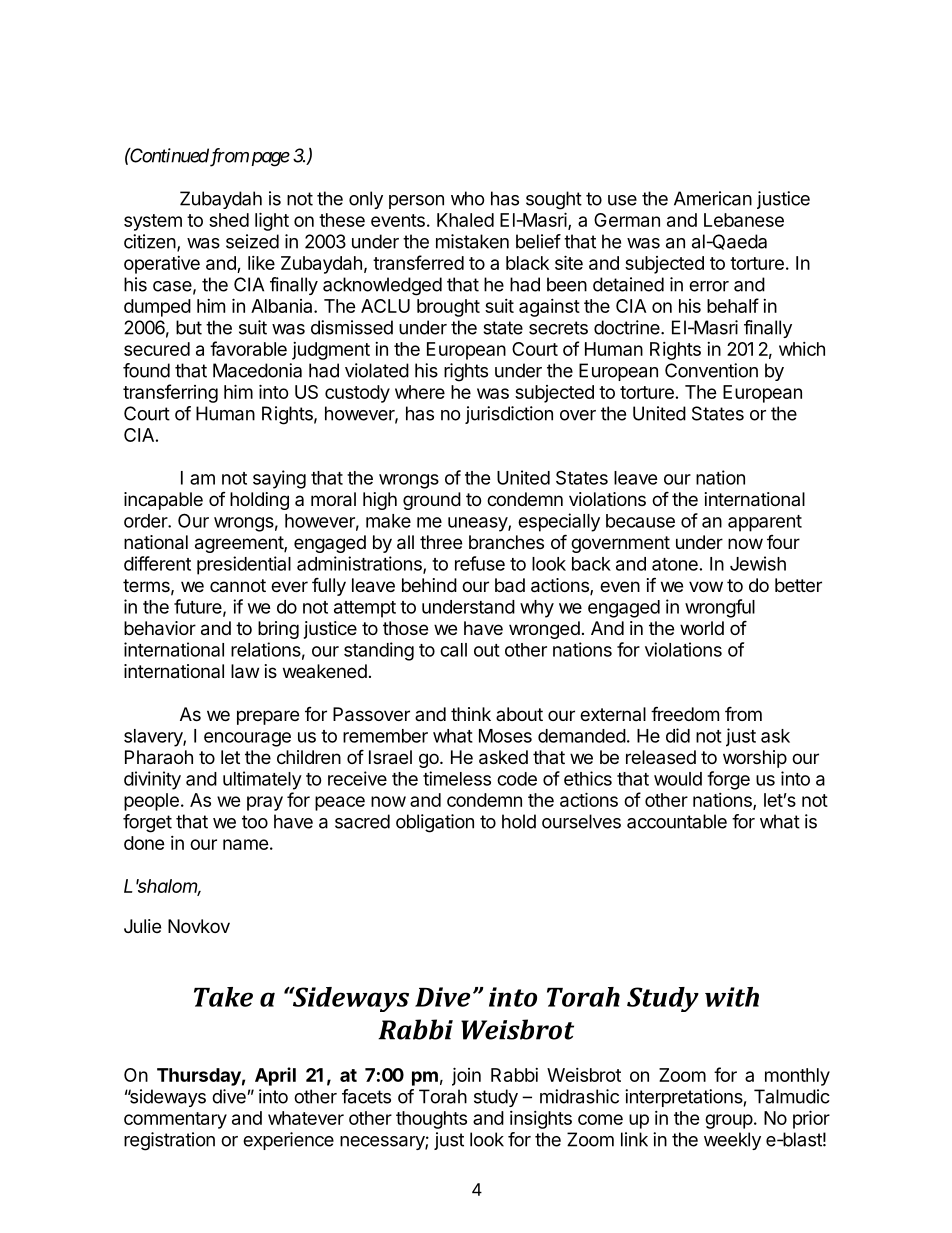 The width and height of the image is (952, 1233). Describe the element at coordinates (465, 220) in the image. I see `Khaled` at that location.
